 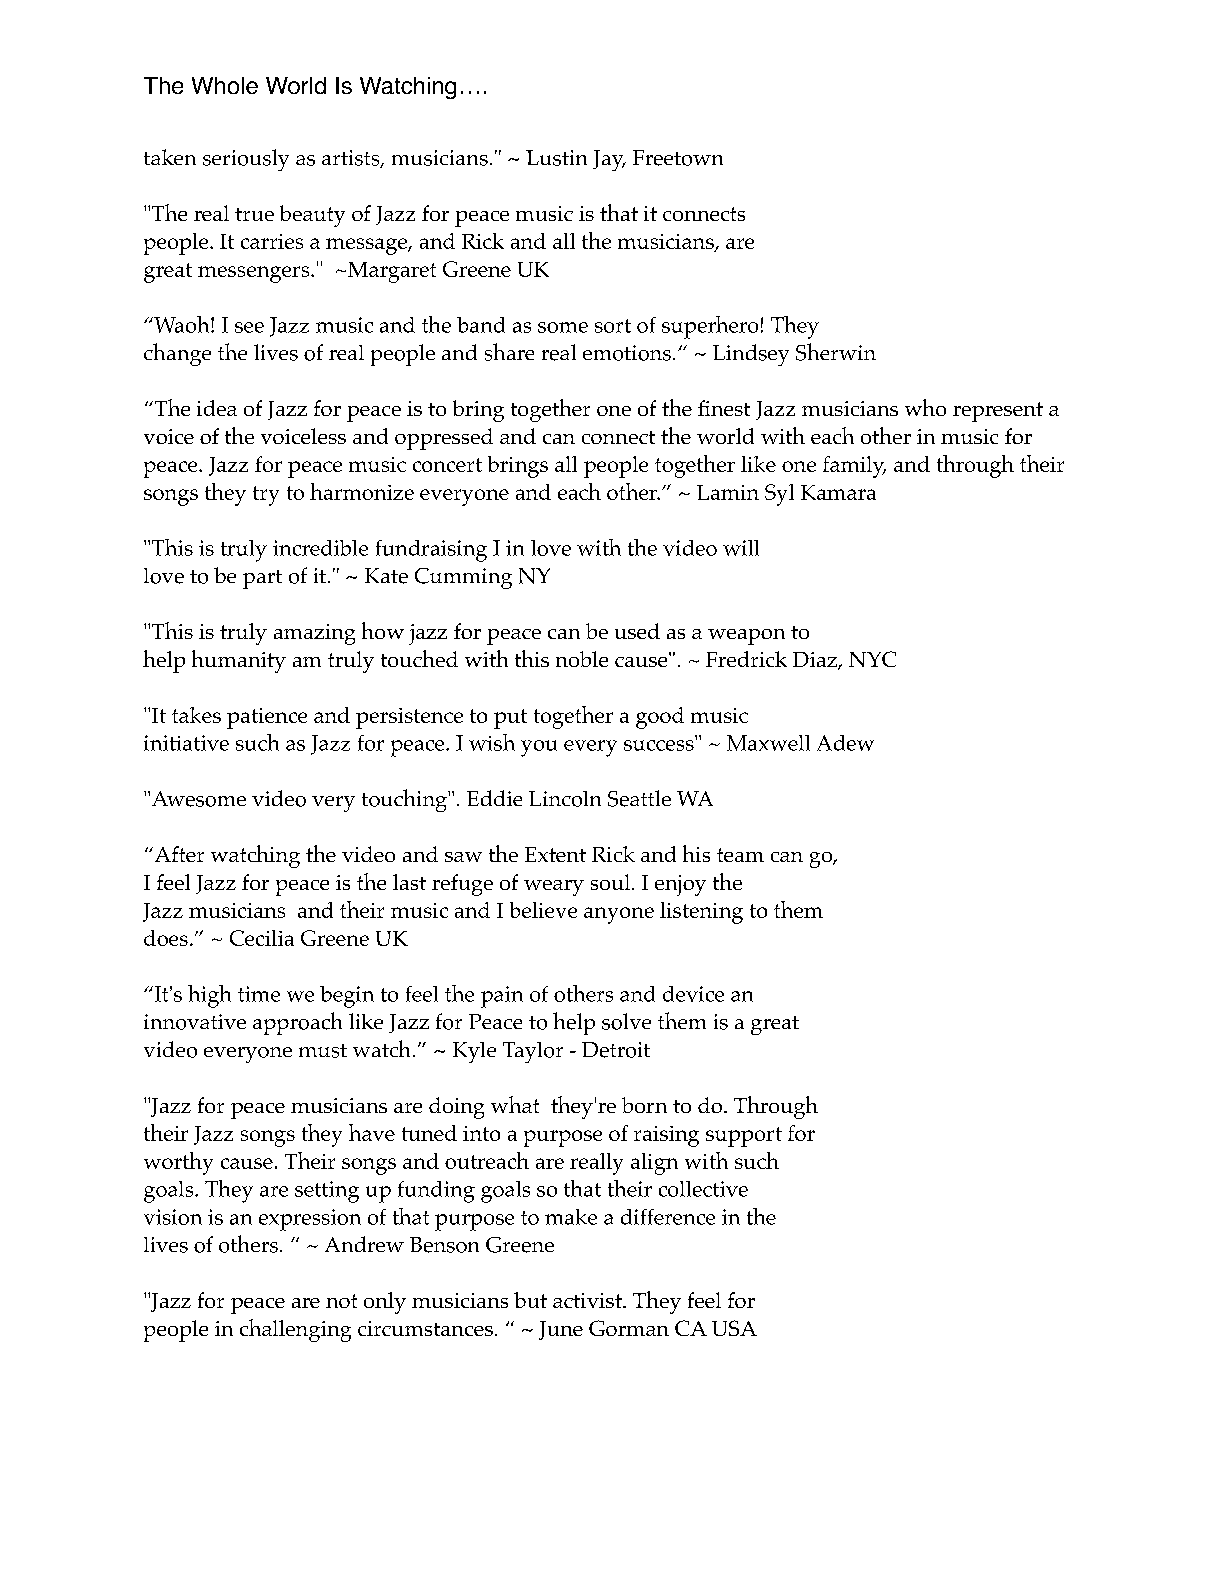 I want to click on noble, so click(x=582, y=659).
